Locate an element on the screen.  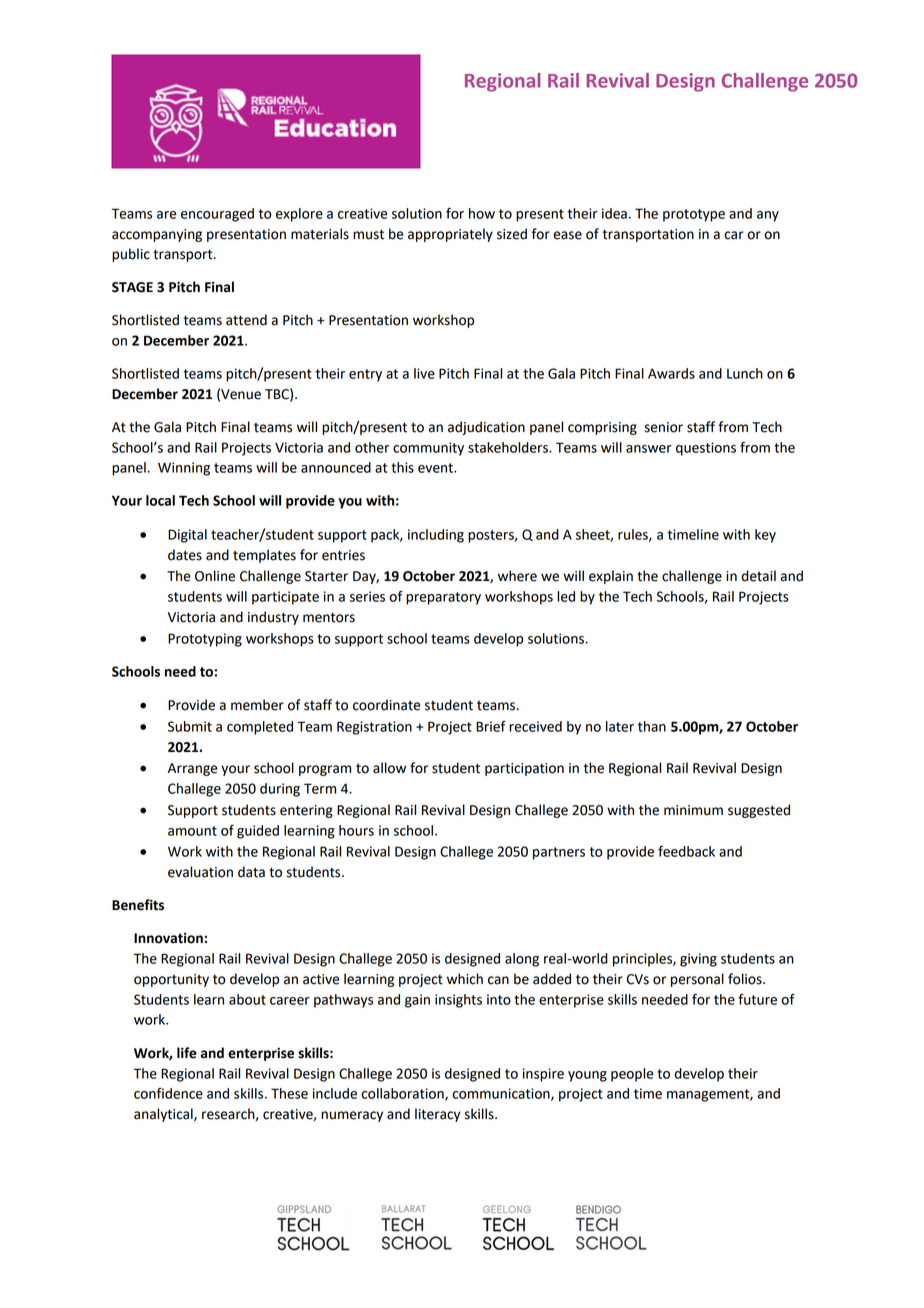
confidence is located at coordinates (168, 1093).
